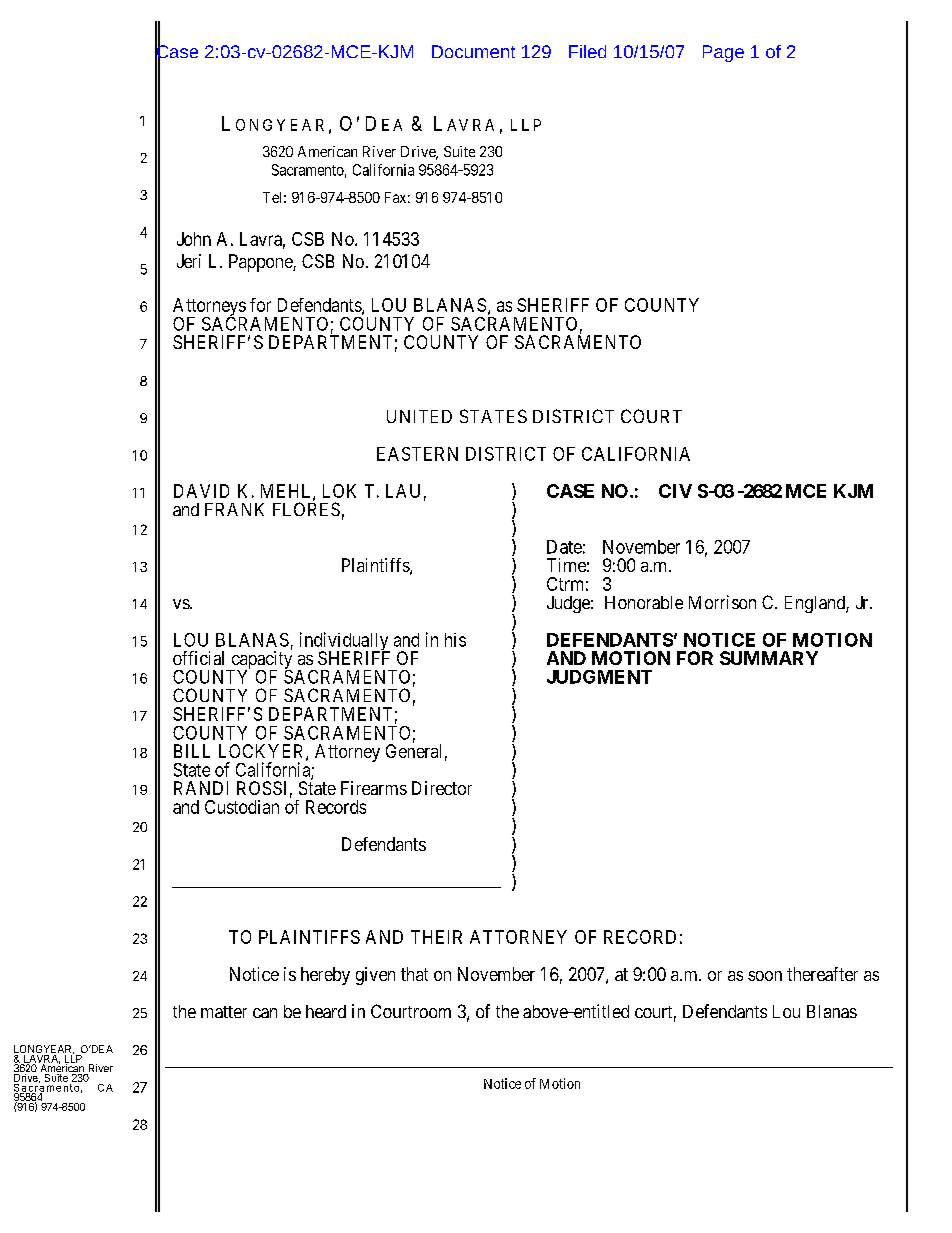 Image resolution: width=952 pixels, height=1233 pixels. I want to click on Filed, so click(587, 51).
